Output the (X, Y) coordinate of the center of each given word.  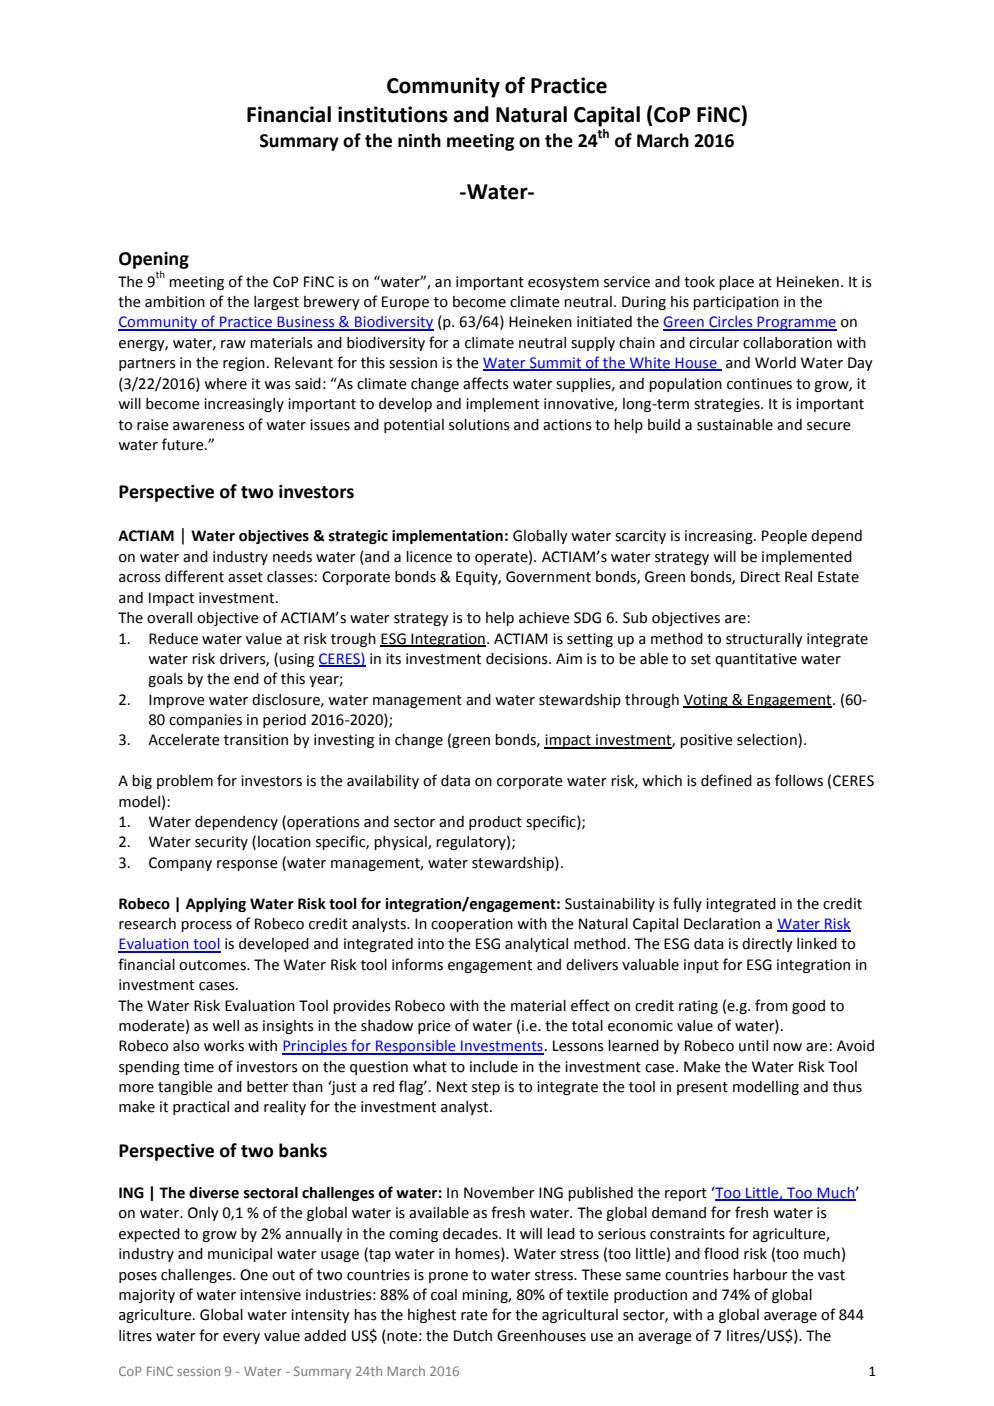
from (771, 1005)
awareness (209, 426)
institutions (393, 114)
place (736, 283)
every (241, 1338)
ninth (419, 140)
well (225, 1026)
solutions (479, 425)
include (494, 1067)
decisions (518, 659)
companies (205, 721)
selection (768, 741)
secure (829, 426)
